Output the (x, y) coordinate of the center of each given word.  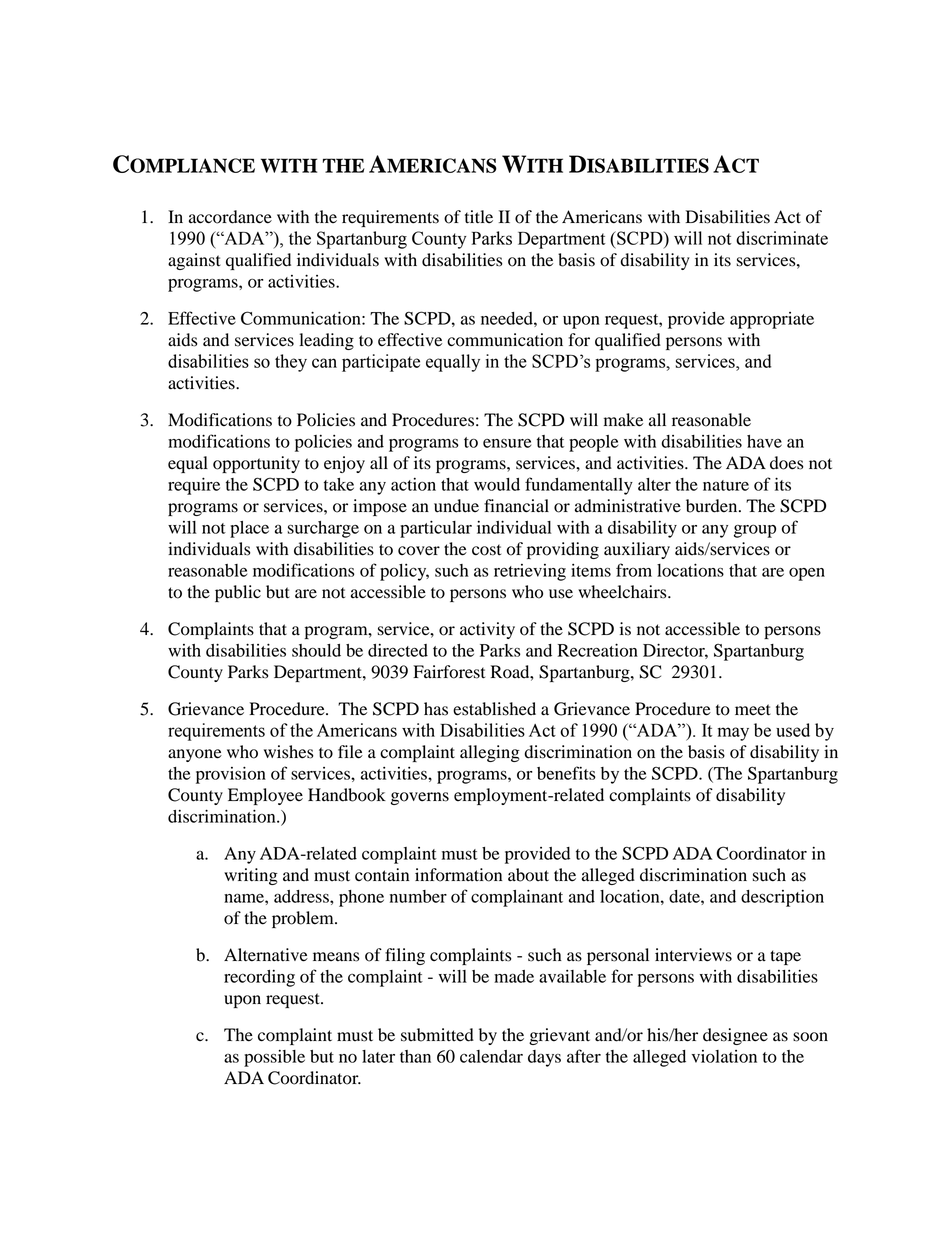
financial (516, 506)
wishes (288, 752)
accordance (230, 217)
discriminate (782, 238)
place (249, 529)
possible (274, 1058)
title (479, 217)
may (733, 734)
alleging (490, 753)
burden (713, 506)
